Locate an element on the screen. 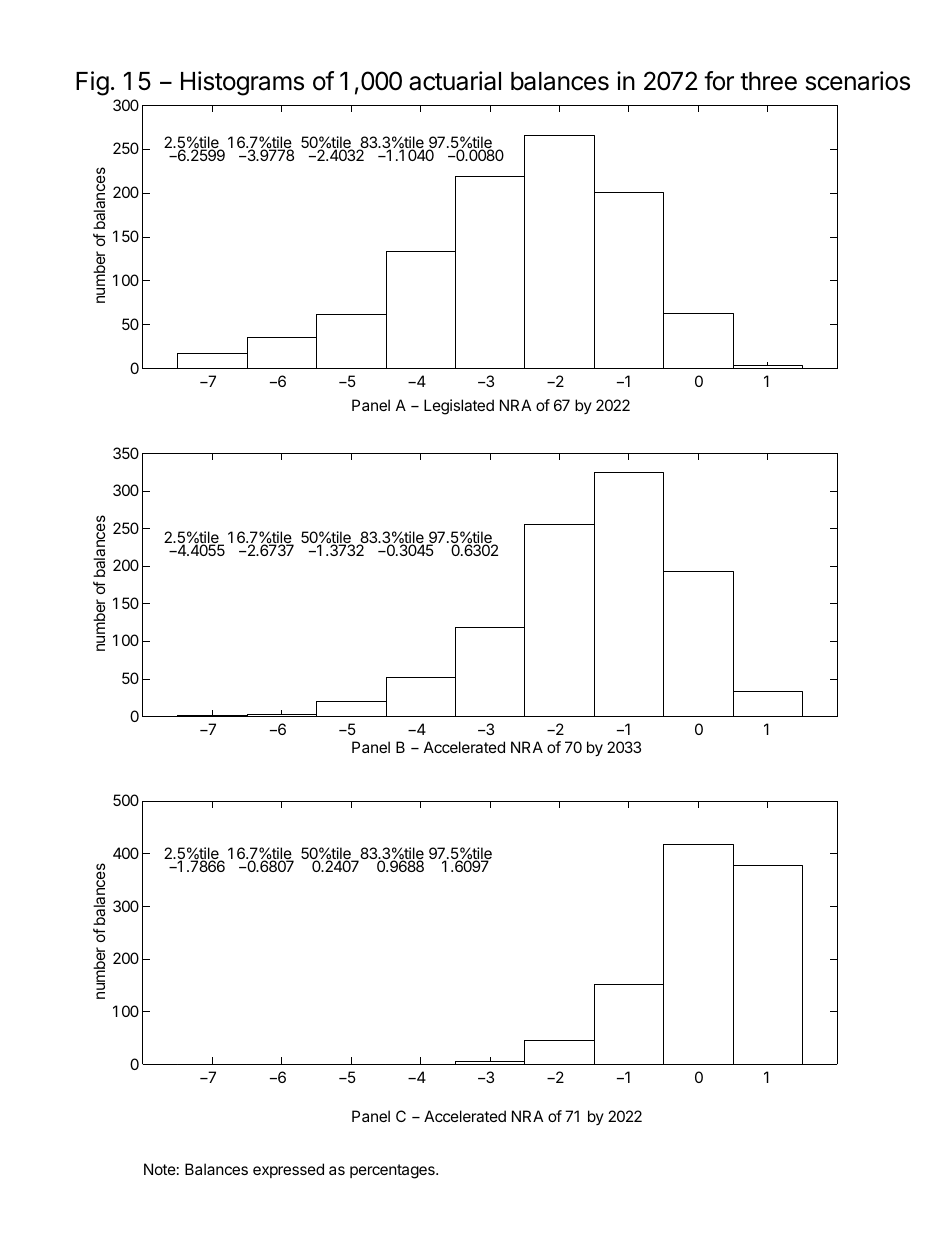 Image resolution: width=952 pixels, height=1233 pixels. for is located at coordinates (719, 81).
